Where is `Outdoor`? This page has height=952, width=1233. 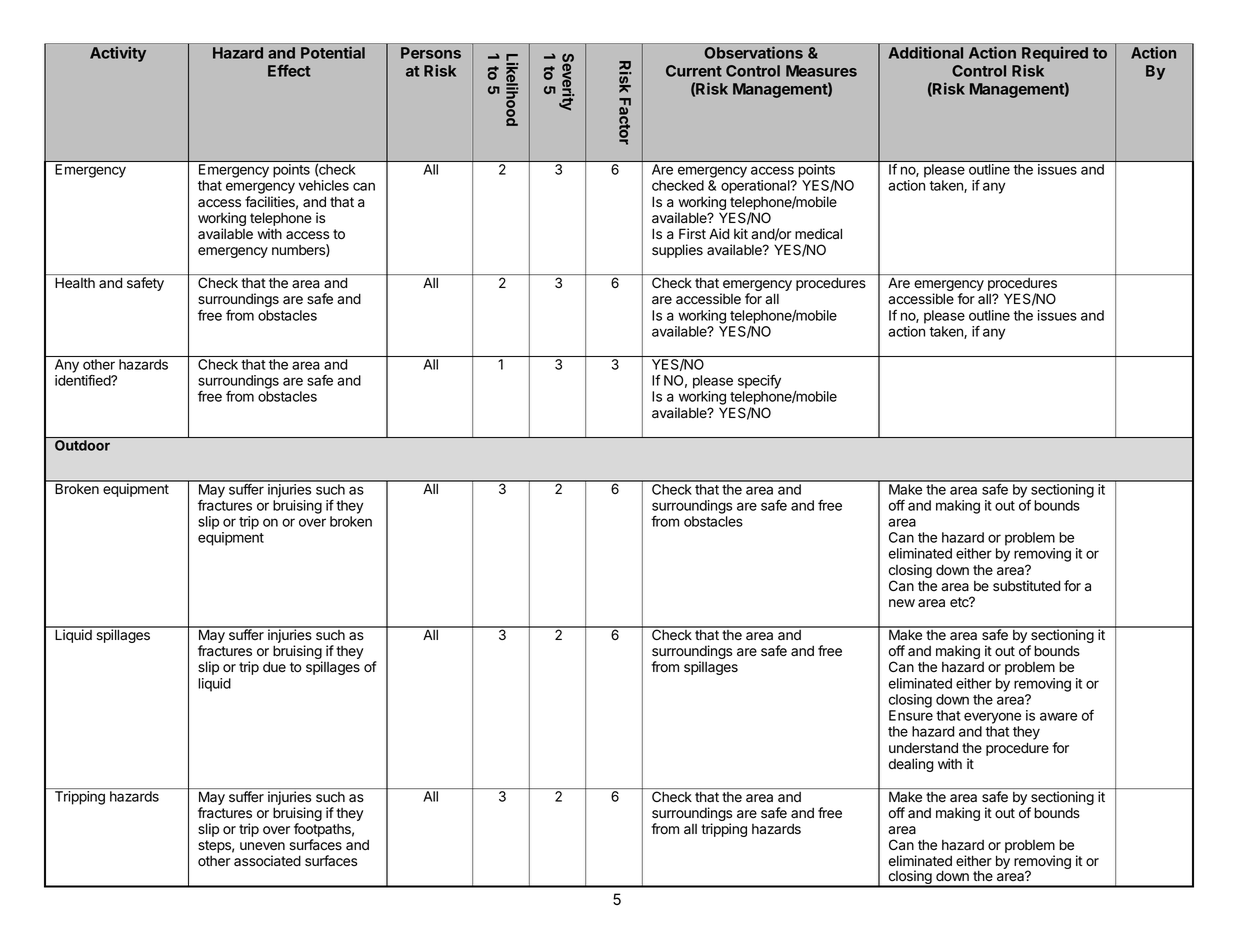
Outdoor is located at coordinates (82, 445).
